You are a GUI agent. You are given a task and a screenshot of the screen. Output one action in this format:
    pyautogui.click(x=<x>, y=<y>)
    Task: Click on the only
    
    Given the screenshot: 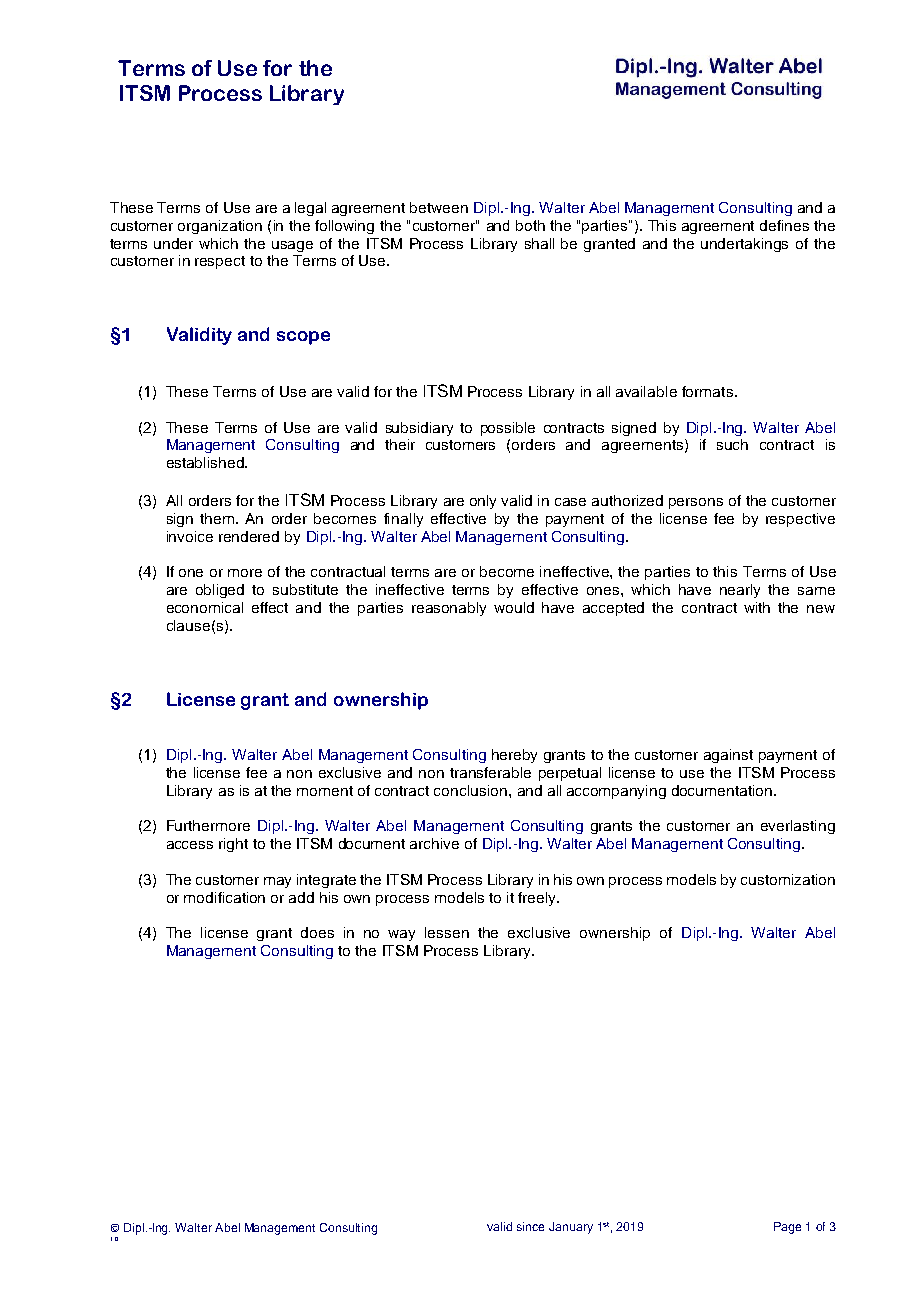 What is the action you would take?
    pyautogui.click(x=483, y=502)
